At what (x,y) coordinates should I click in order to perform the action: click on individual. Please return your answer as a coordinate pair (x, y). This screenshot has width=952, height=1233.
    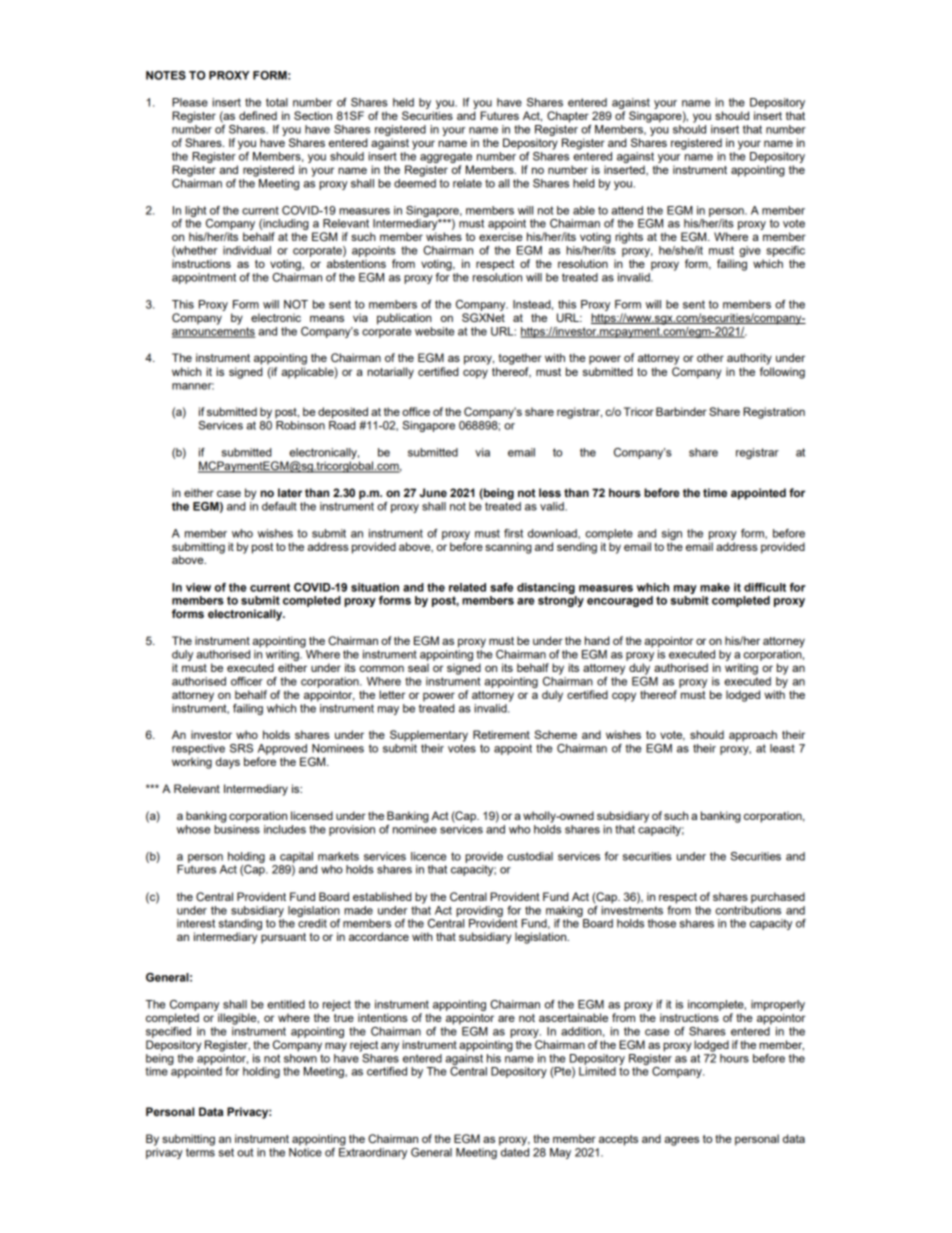
    Looking at the image, I should click on (247, 250).
